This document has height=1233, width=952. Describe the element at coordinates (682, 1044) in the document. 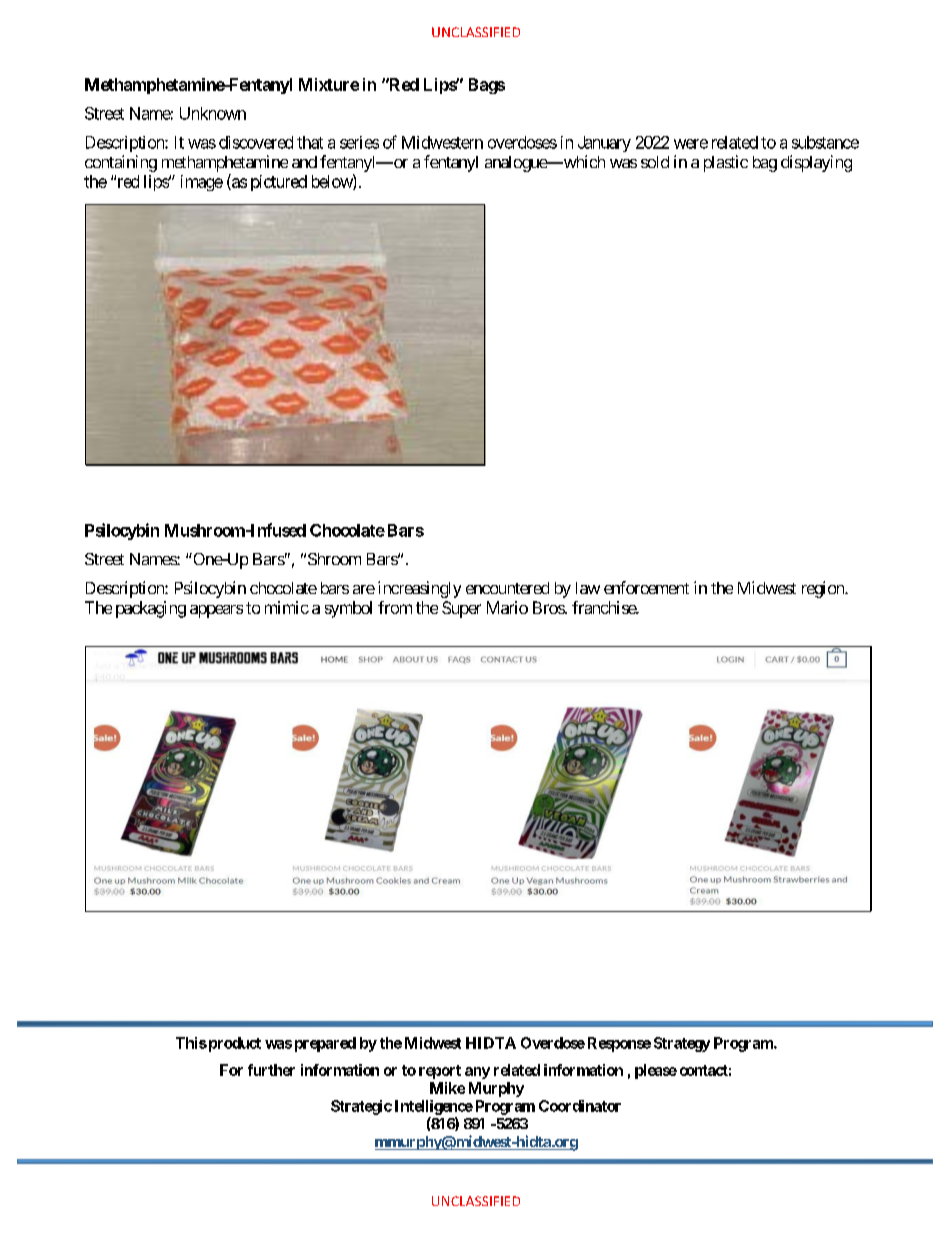

I see `Strategy` at that location.
